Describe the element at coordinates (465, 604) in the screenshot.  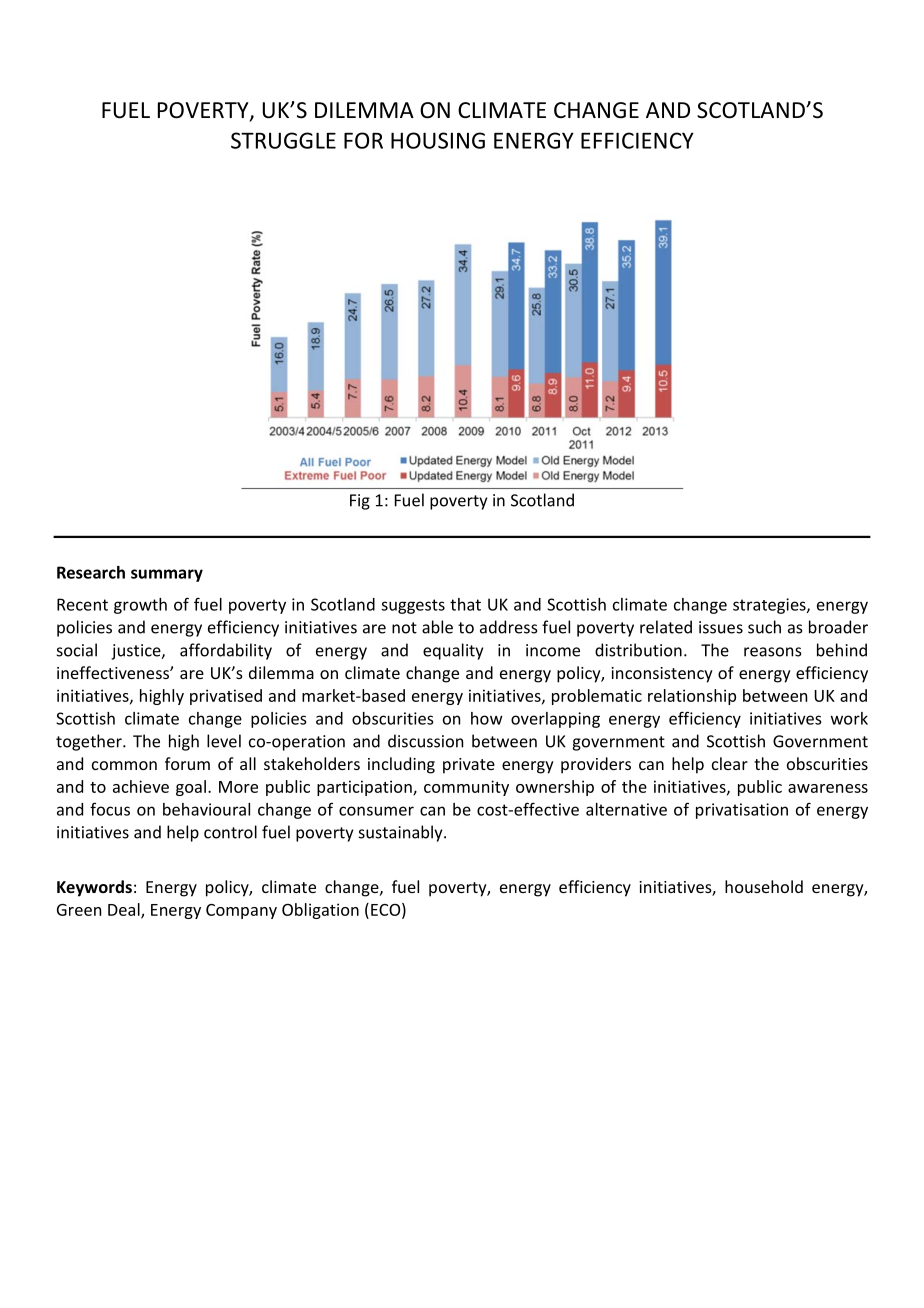
I see `that` at that location.
